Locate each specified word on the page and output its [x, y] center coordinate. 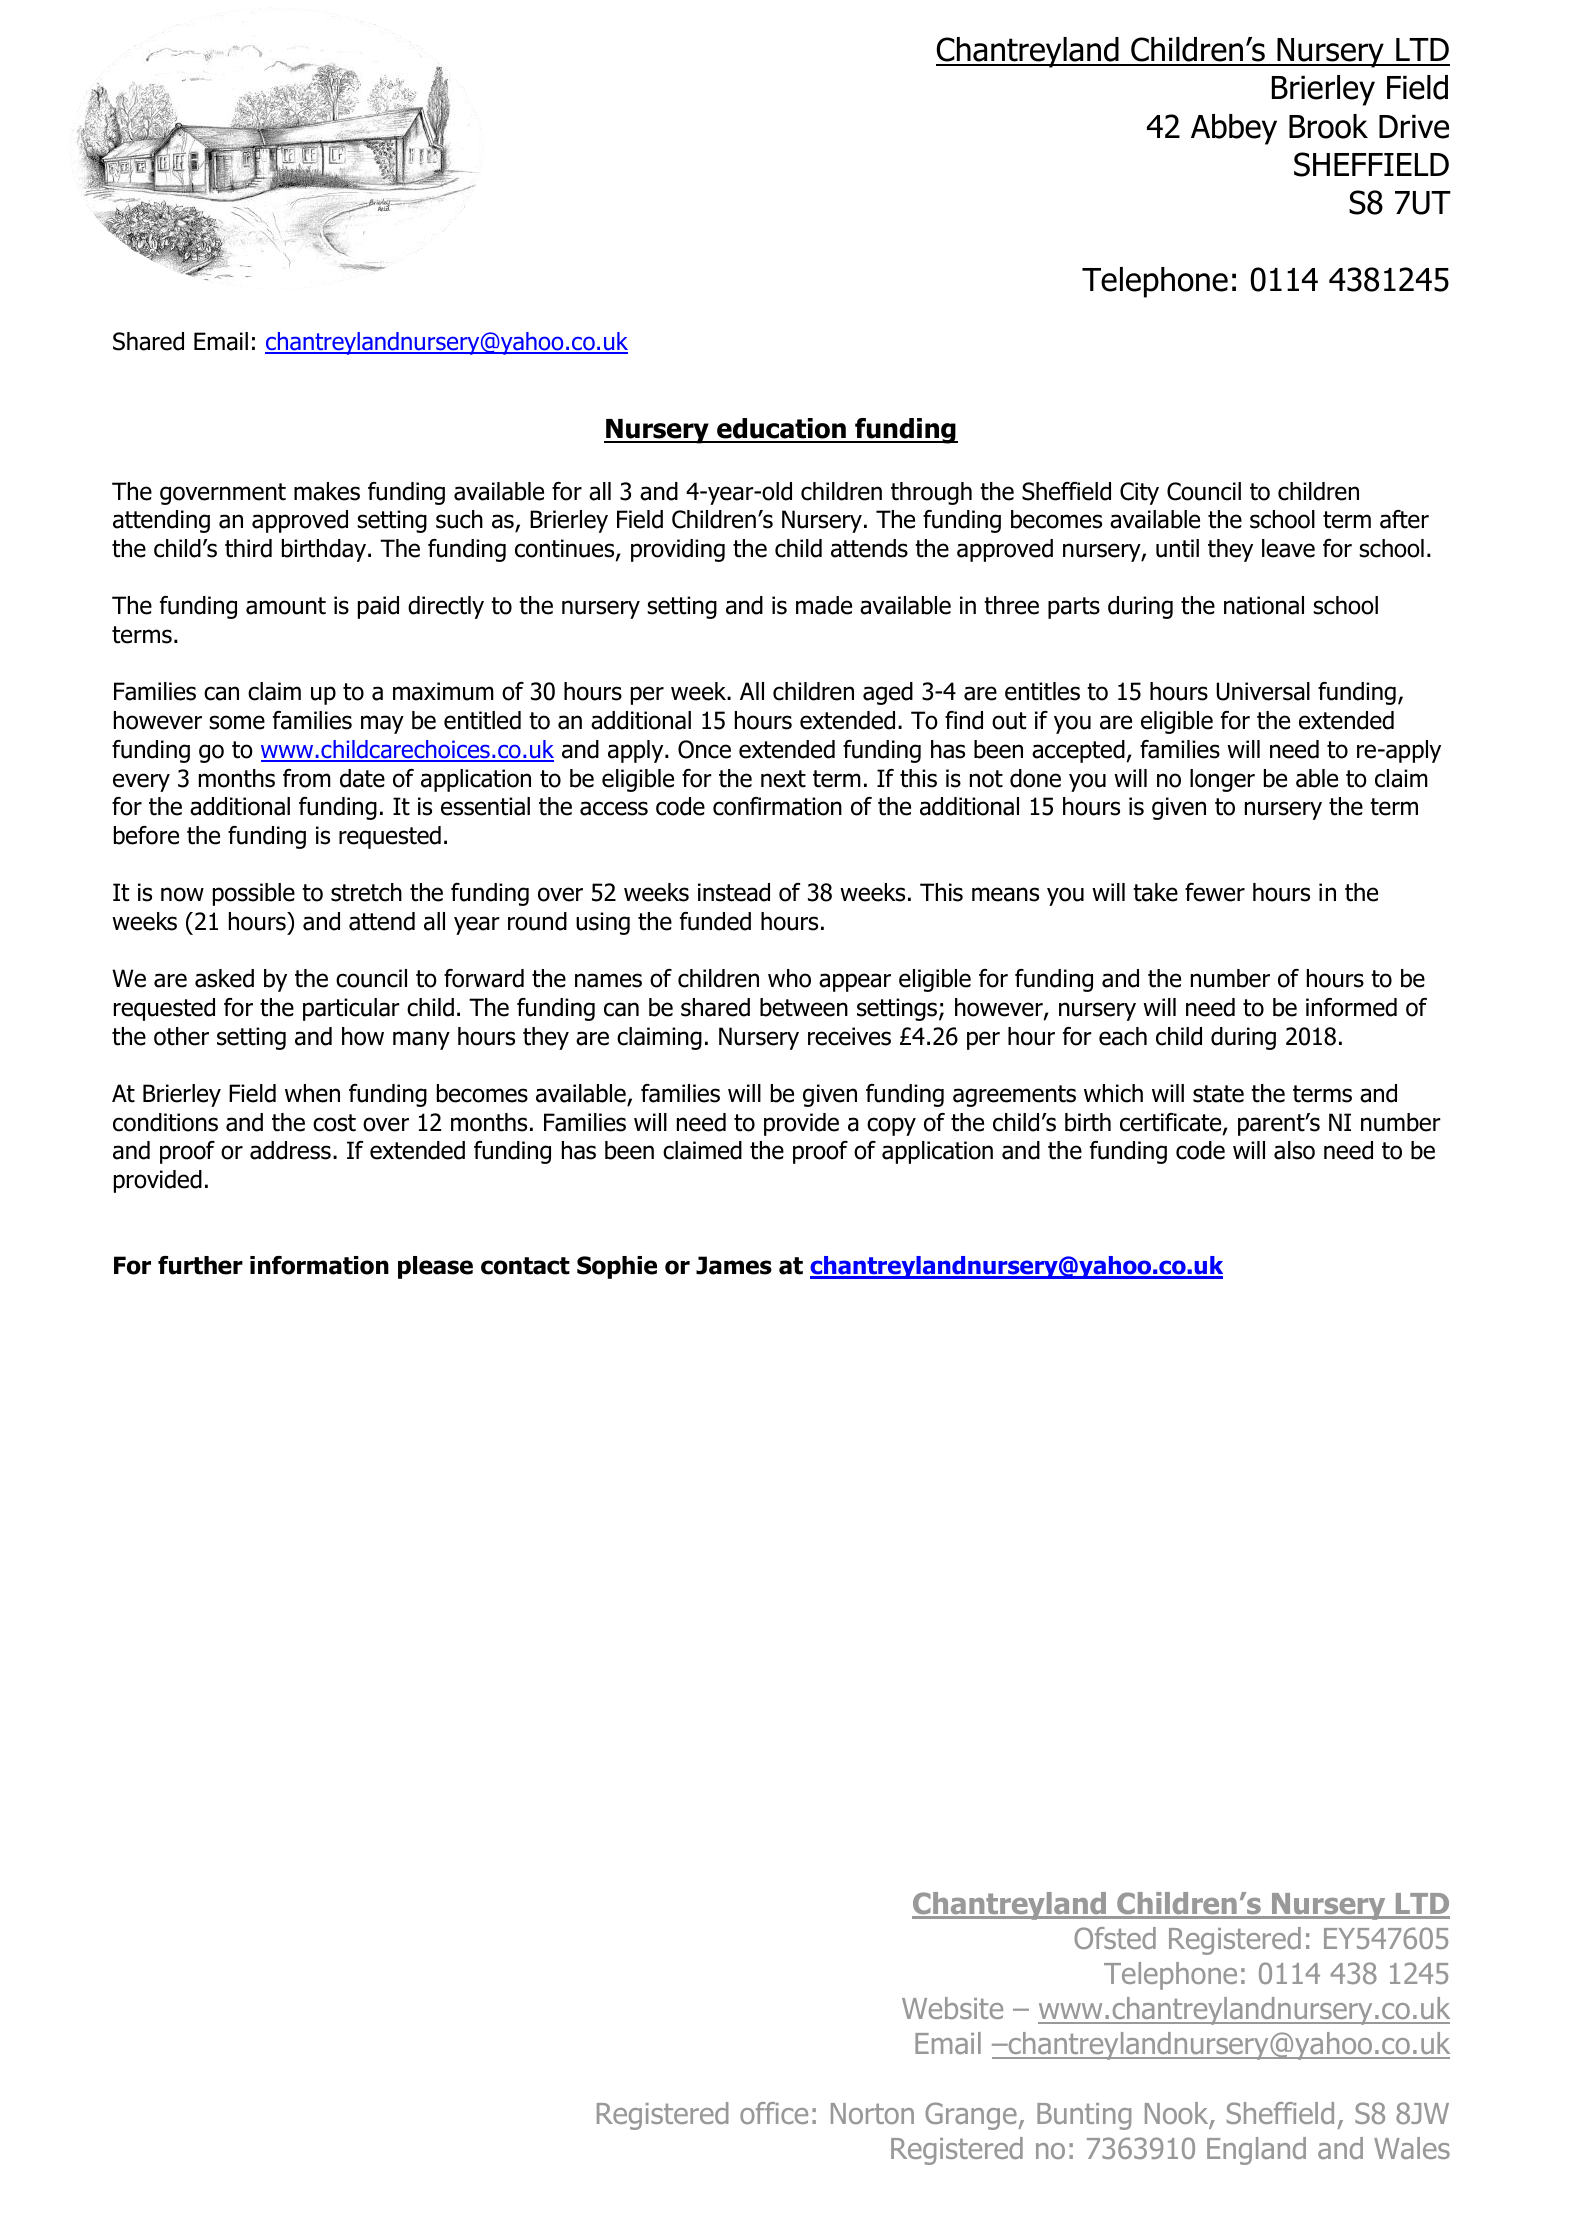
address [290, 1150]
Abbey [1234, 129]
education [781, 430]
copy [891, 1126]
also [1294, 1150]
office [774, 2113]
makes [327, 491]
